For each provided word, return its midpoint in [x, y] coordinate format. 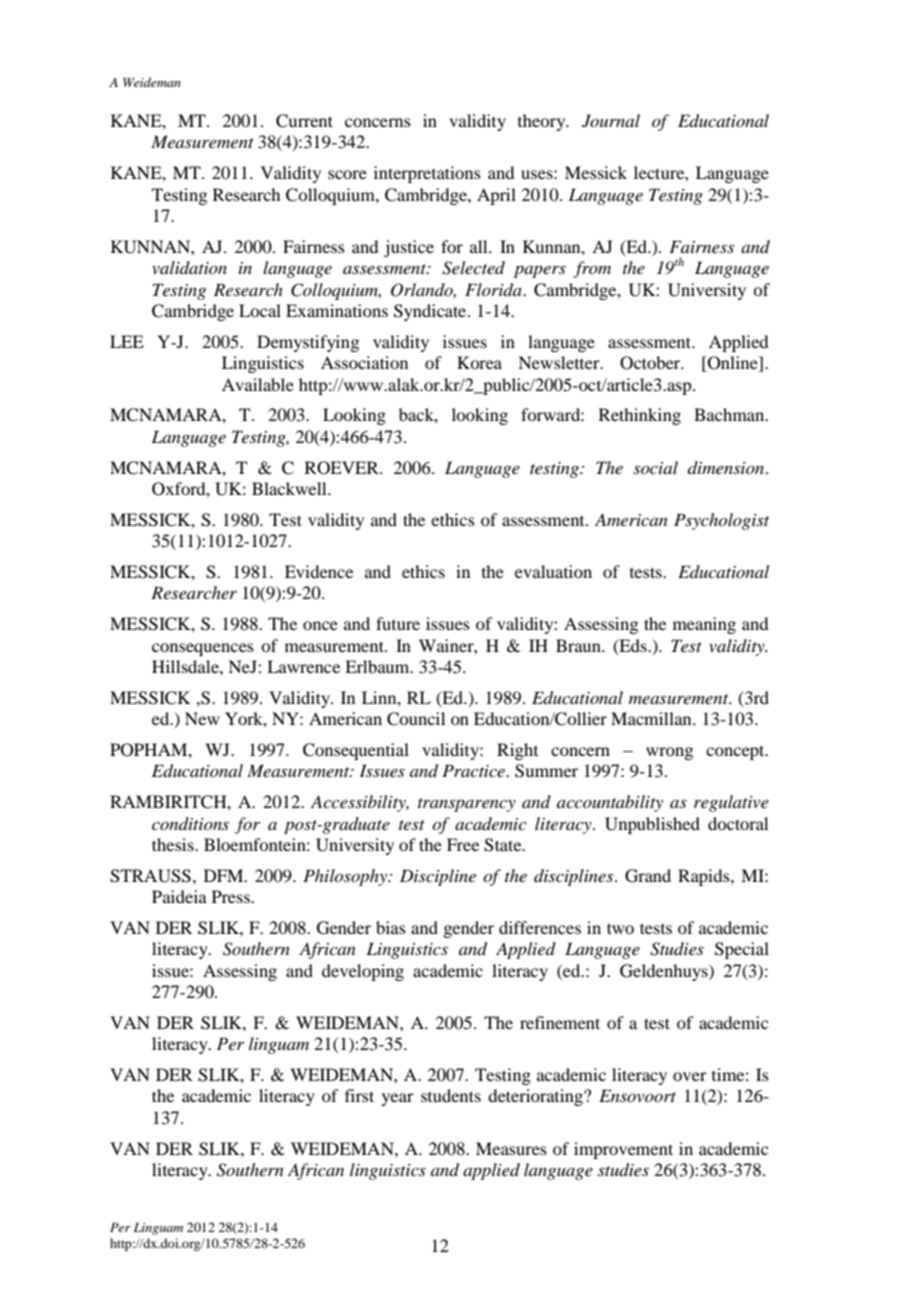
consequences [203, 649]
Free [463, 844]
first [359, 1095]
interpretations [427, 174]
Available [258, 384]
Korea [479, 362]
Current [304, 121]
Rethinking [640, 416]
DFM [225, 875]
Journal [611, 121]
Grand [648, 876]
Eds [633, 646]
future [398, 623]
